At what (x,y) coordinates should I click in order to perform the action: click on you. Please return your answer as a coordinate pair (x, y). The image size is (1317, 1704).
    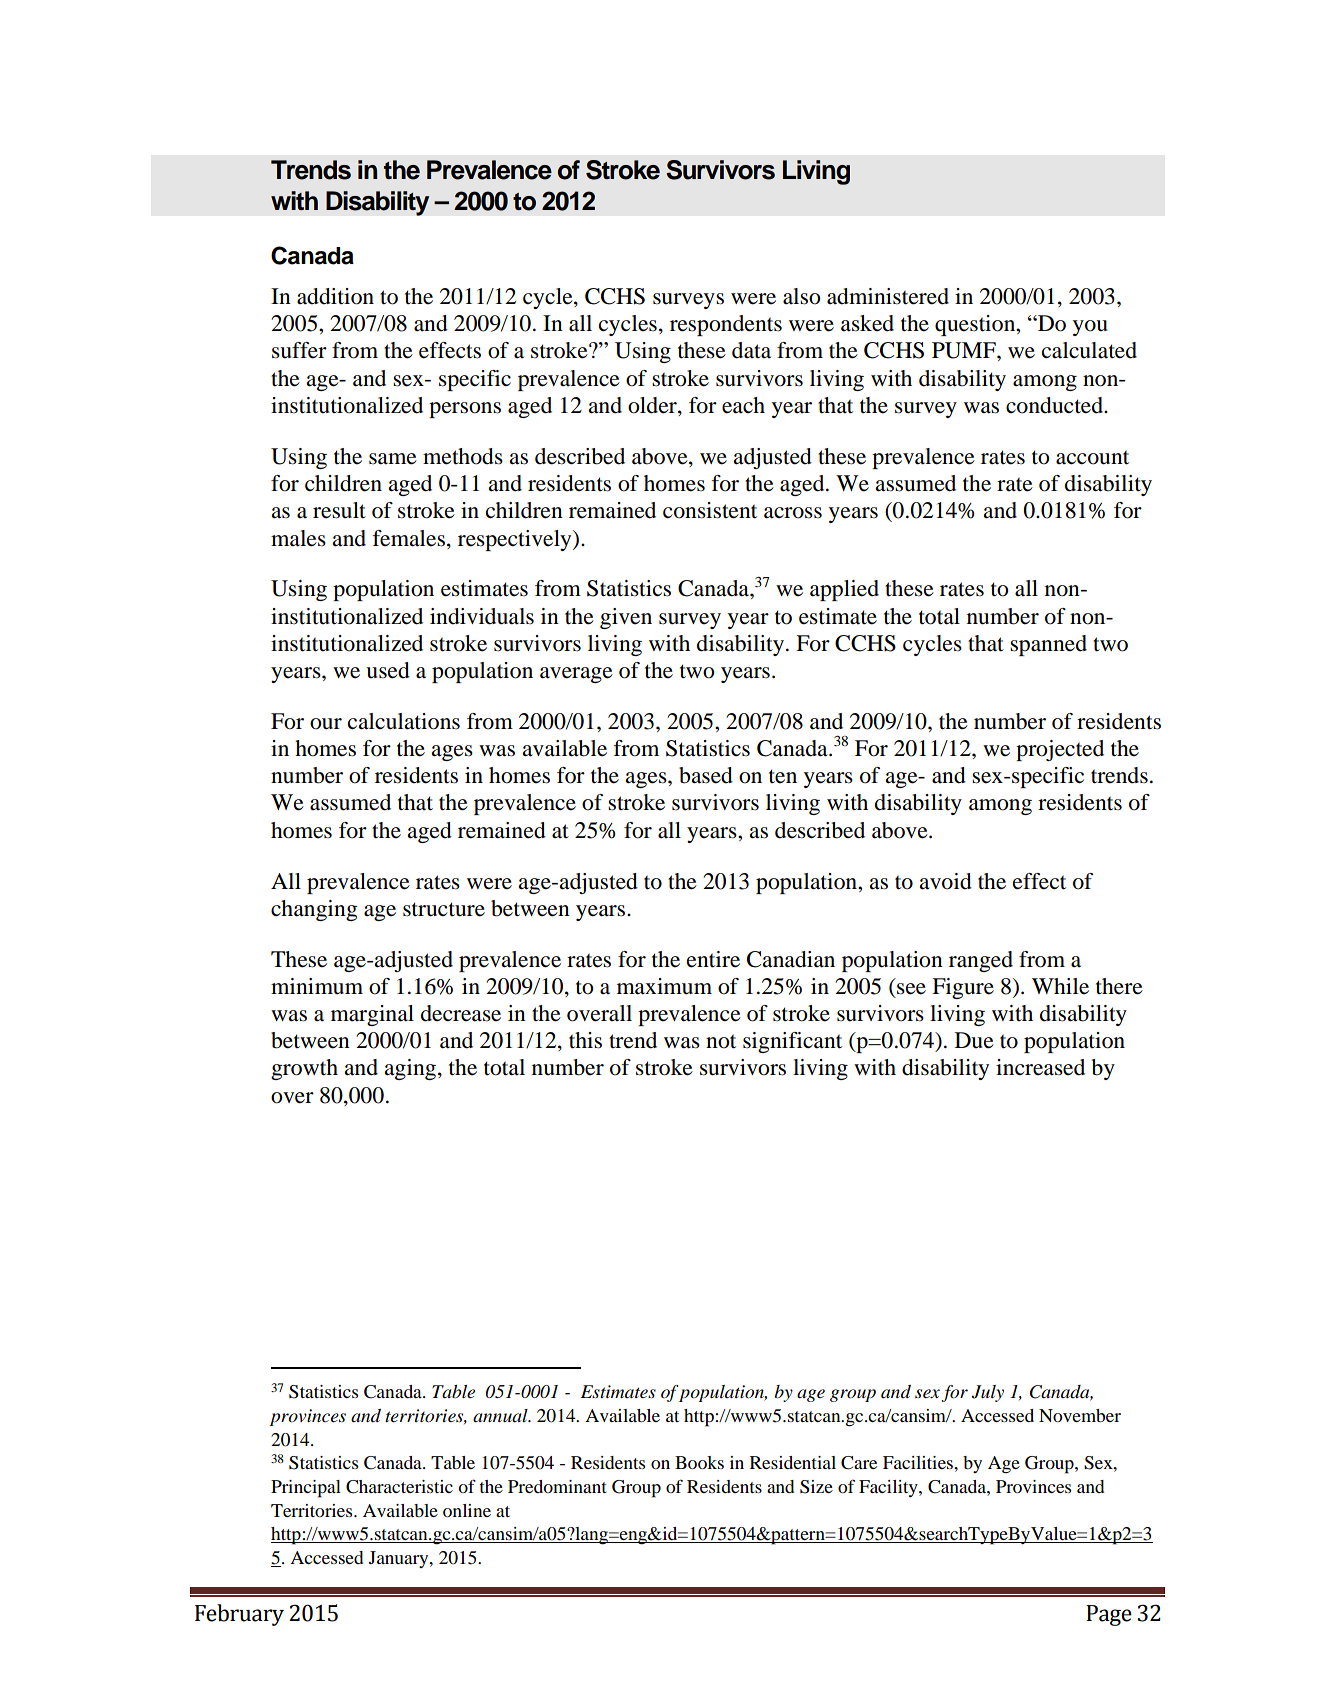
    Looking at the image, I should click on (1090, 328).
